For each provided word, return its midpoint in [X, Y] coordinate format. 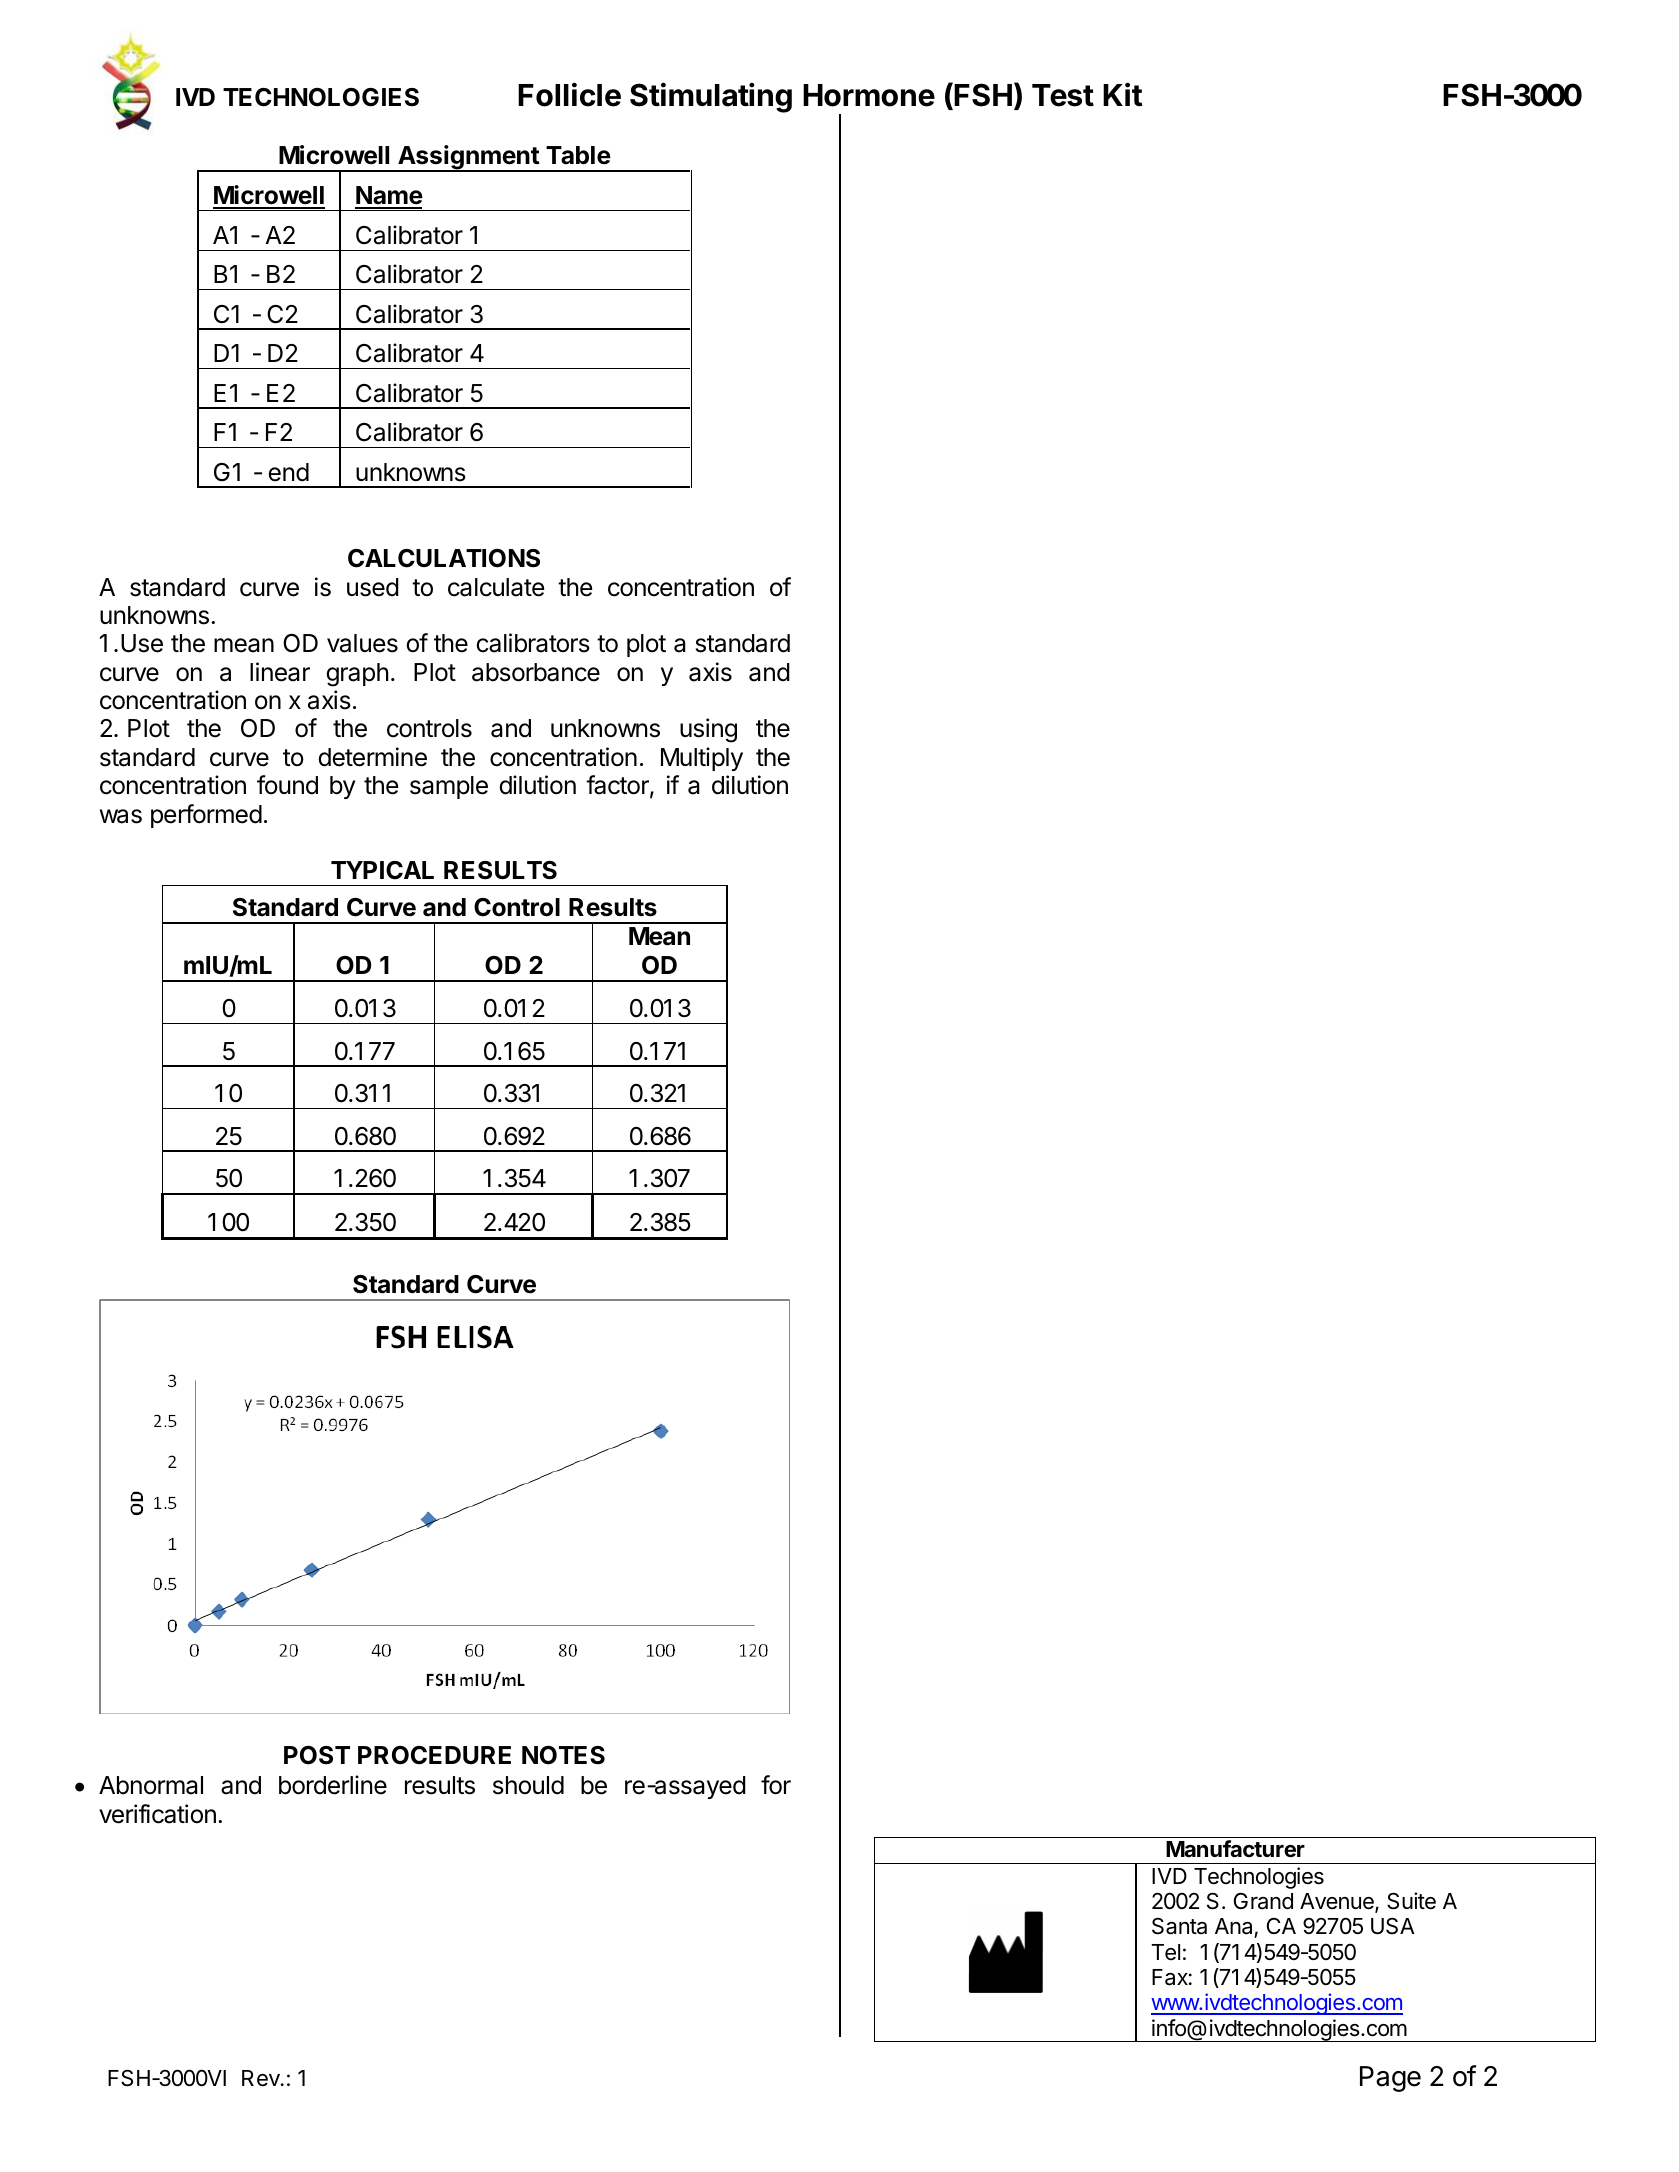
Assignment [468, 158]
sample [449, 787]
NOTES [563, 1755]
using [708, 730]
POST [317, 1755]
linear [280, 672]
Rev [262, 2078]
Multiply [702, 759]
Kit [1122, 94]
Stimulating [711, 97]
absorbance [536, 672]
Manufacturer [1235, 1849]
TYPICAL [382, 870]
